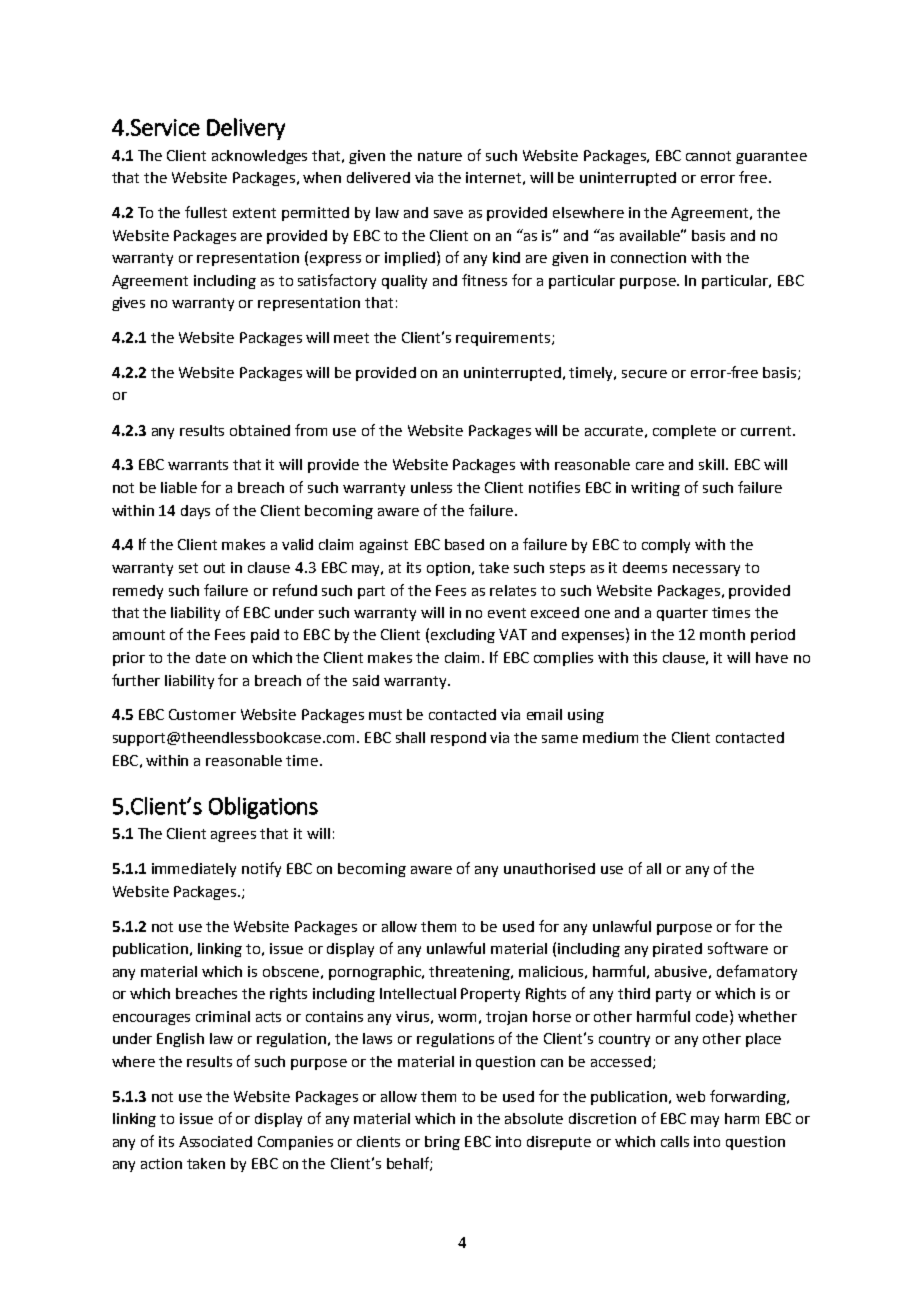 Image resolution: width=924 pixels, height=1308 pixels. Describe the element at coordinates (708, 156) in the document. I see `cannot` at that location.
